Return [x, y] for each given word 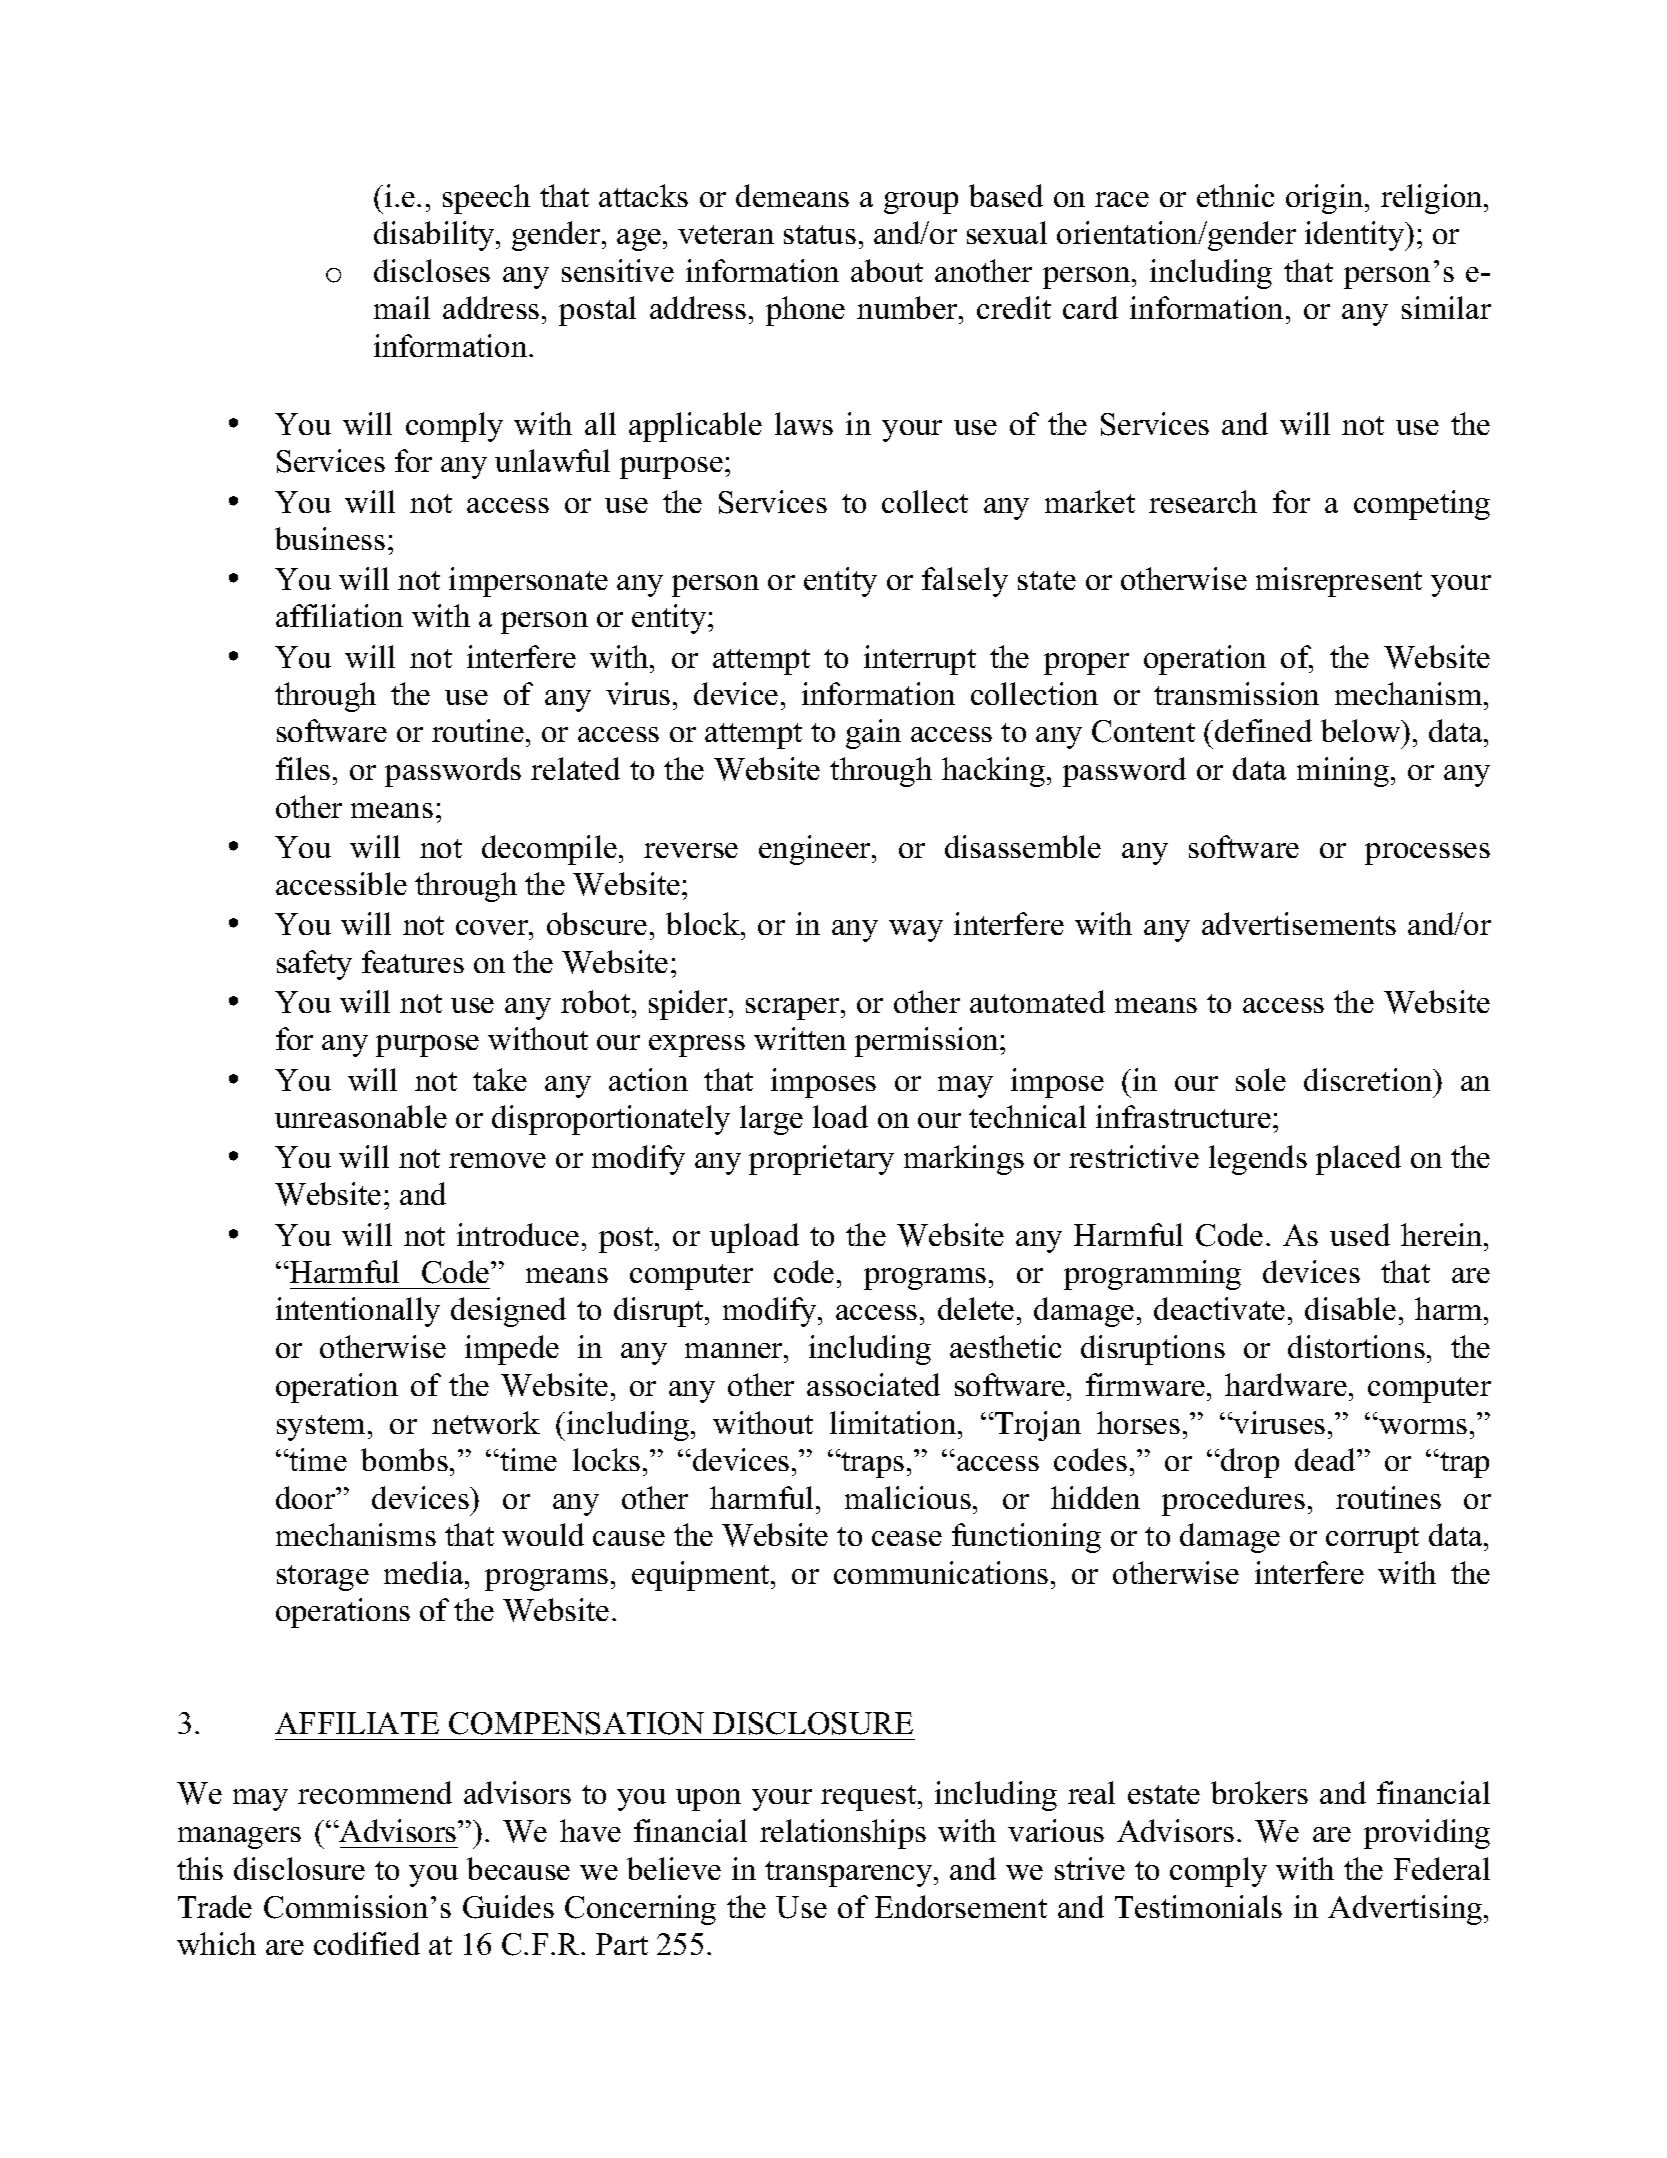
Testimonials [1198, 1906]
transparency [850, 1874]
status [820, 234]
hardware [1286, 1384]
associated [873, 1384]
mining [1343, 772]
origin [1326, 199]
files [303, 768]
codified [367, 1943]
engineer [816, 850]
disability [435, 236]
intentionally [358, 1312]
